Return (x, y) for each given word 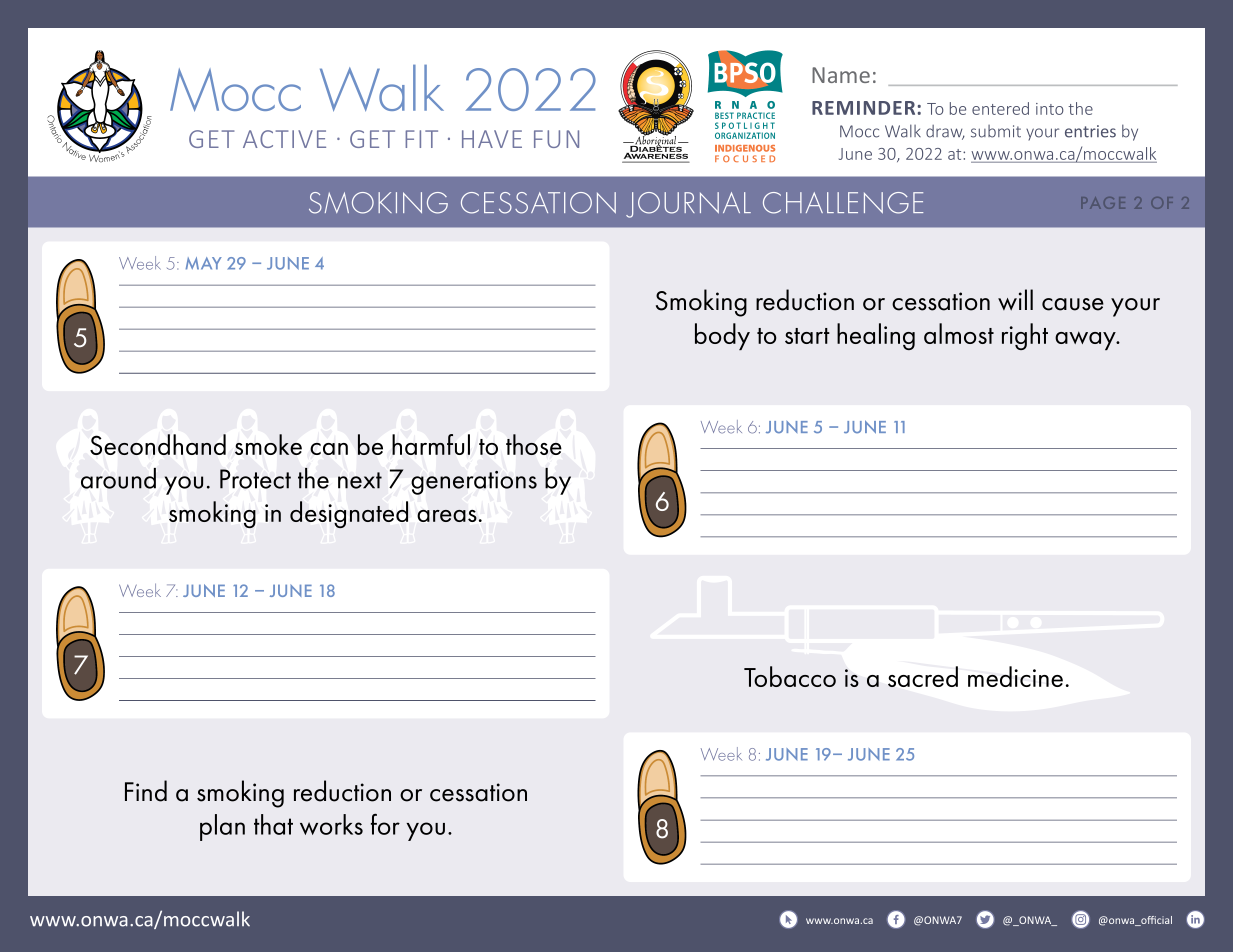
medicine (1015, 676)
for (385, 824)
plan (222, 827)
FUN (556, 139)
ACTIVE (284, 139)
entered (1000, 108)
